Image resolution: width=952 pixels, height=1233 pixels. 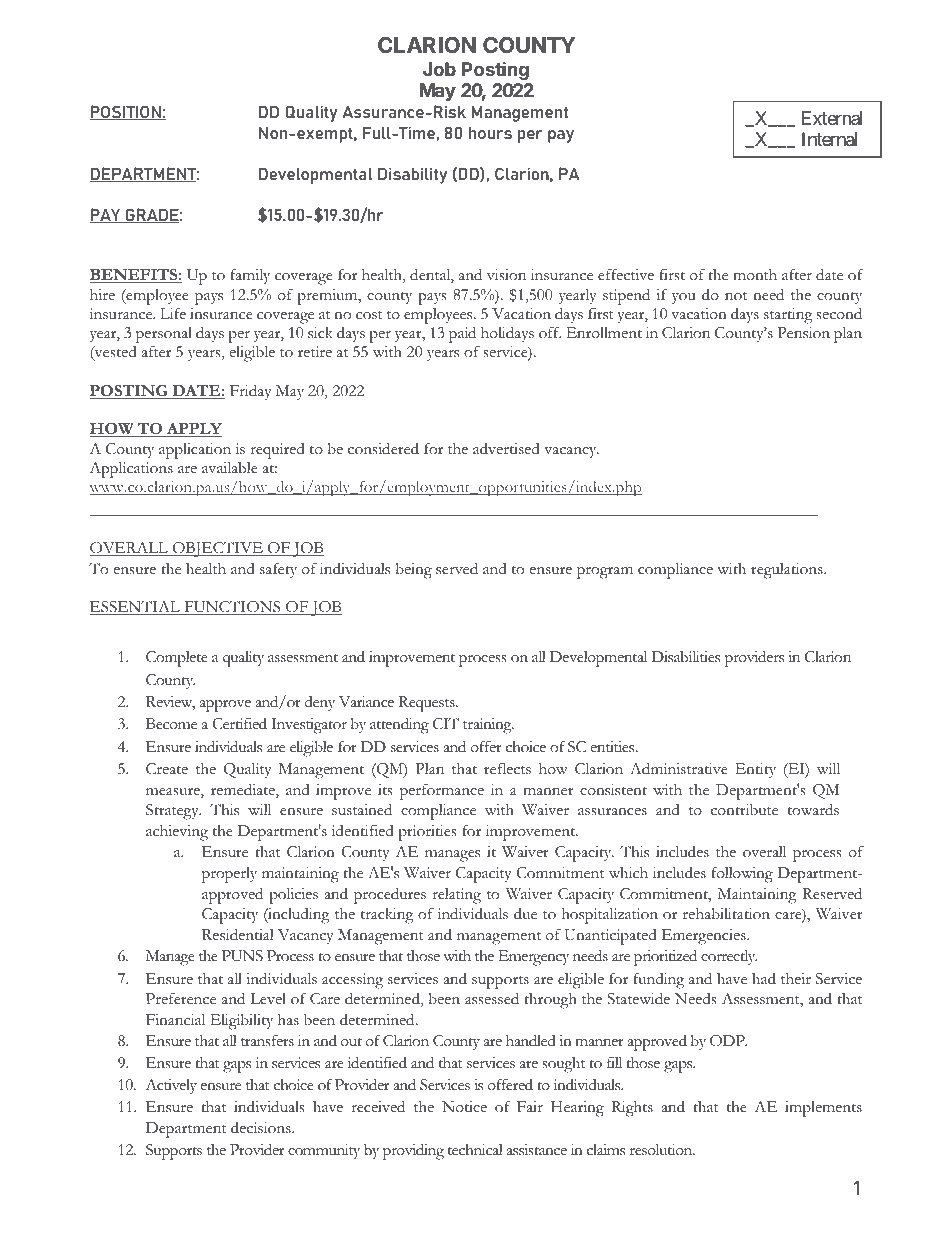 I want to click on Notice, so click(x=464, y=1107).
